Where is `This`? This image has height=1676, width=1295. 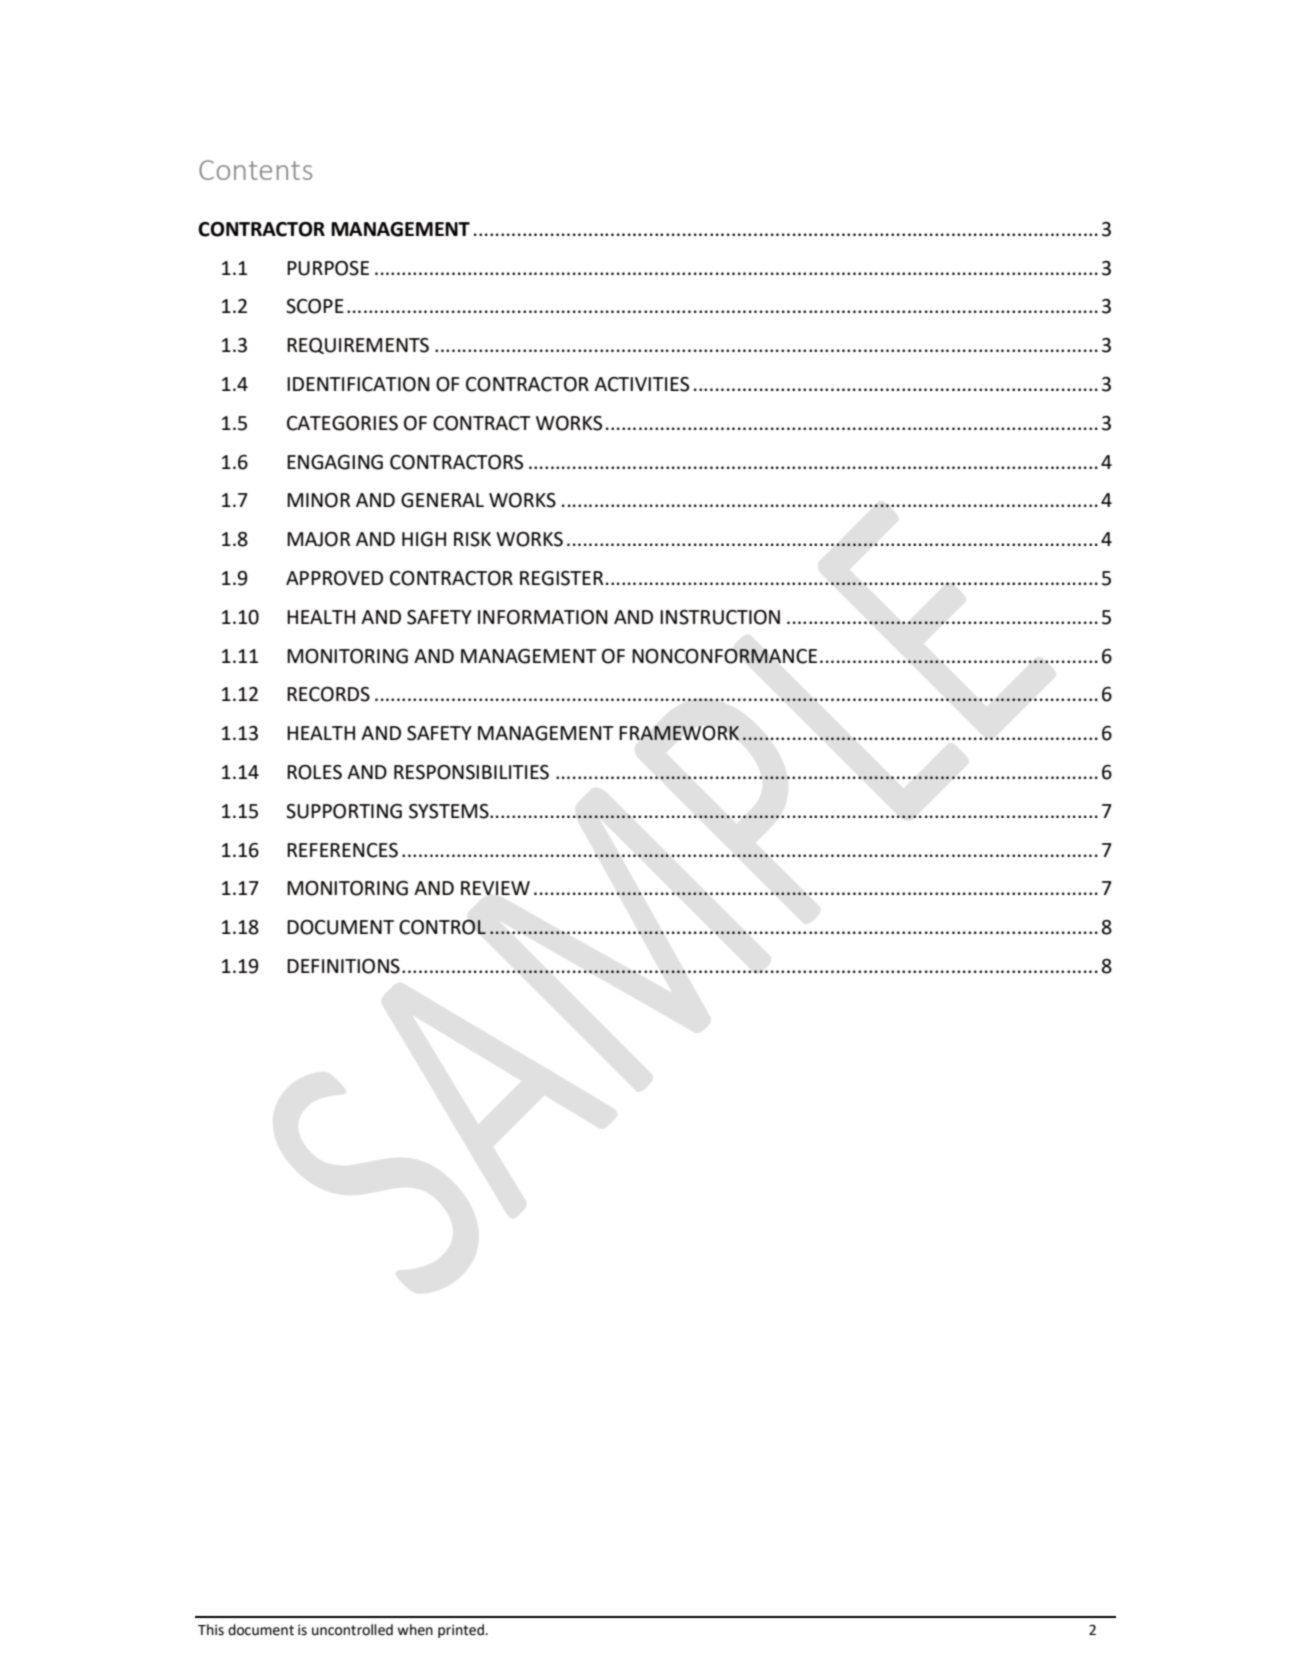 This is located at coordinates (211, 1630).
